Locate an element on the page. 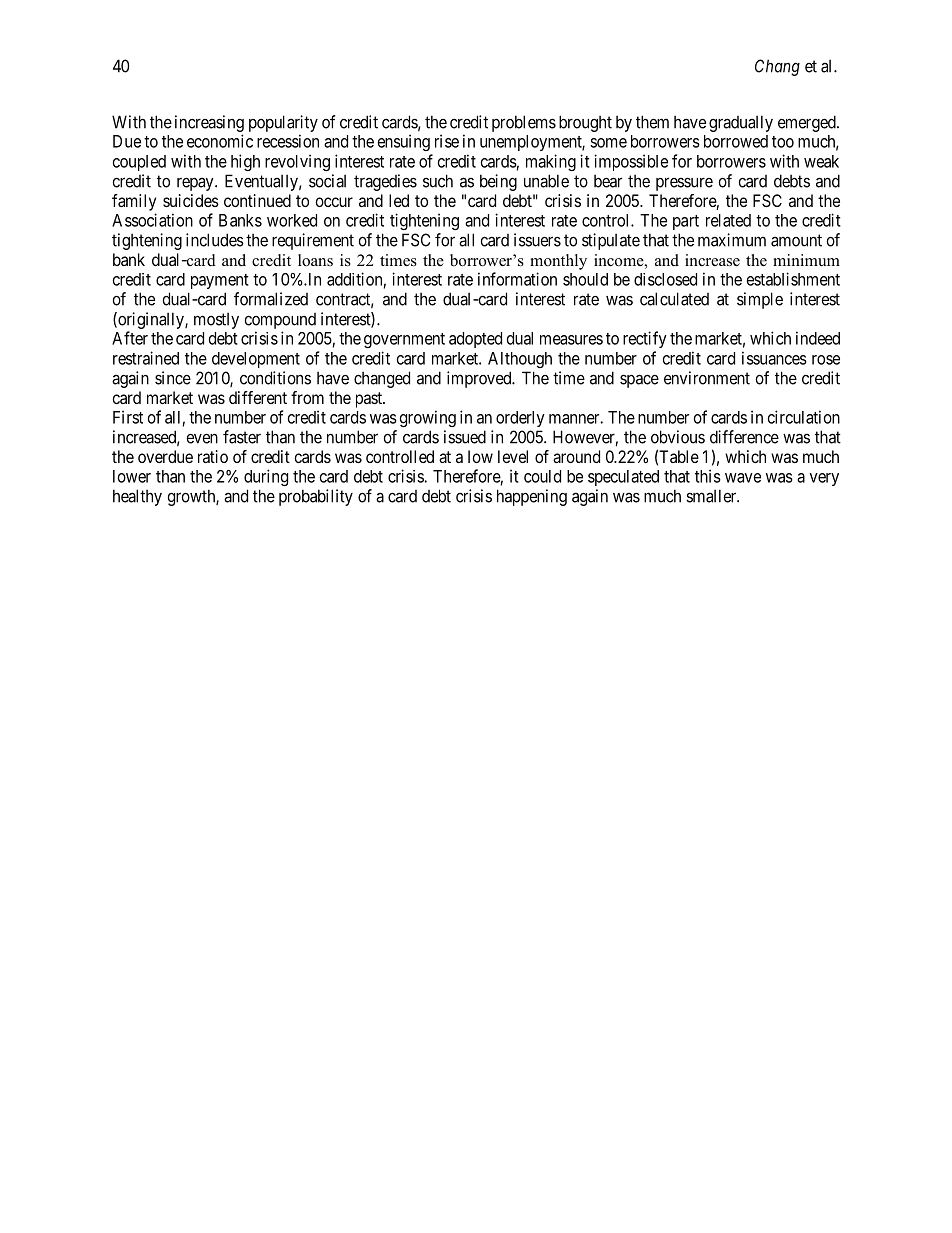  environment is located at coordinates (707, 378).
